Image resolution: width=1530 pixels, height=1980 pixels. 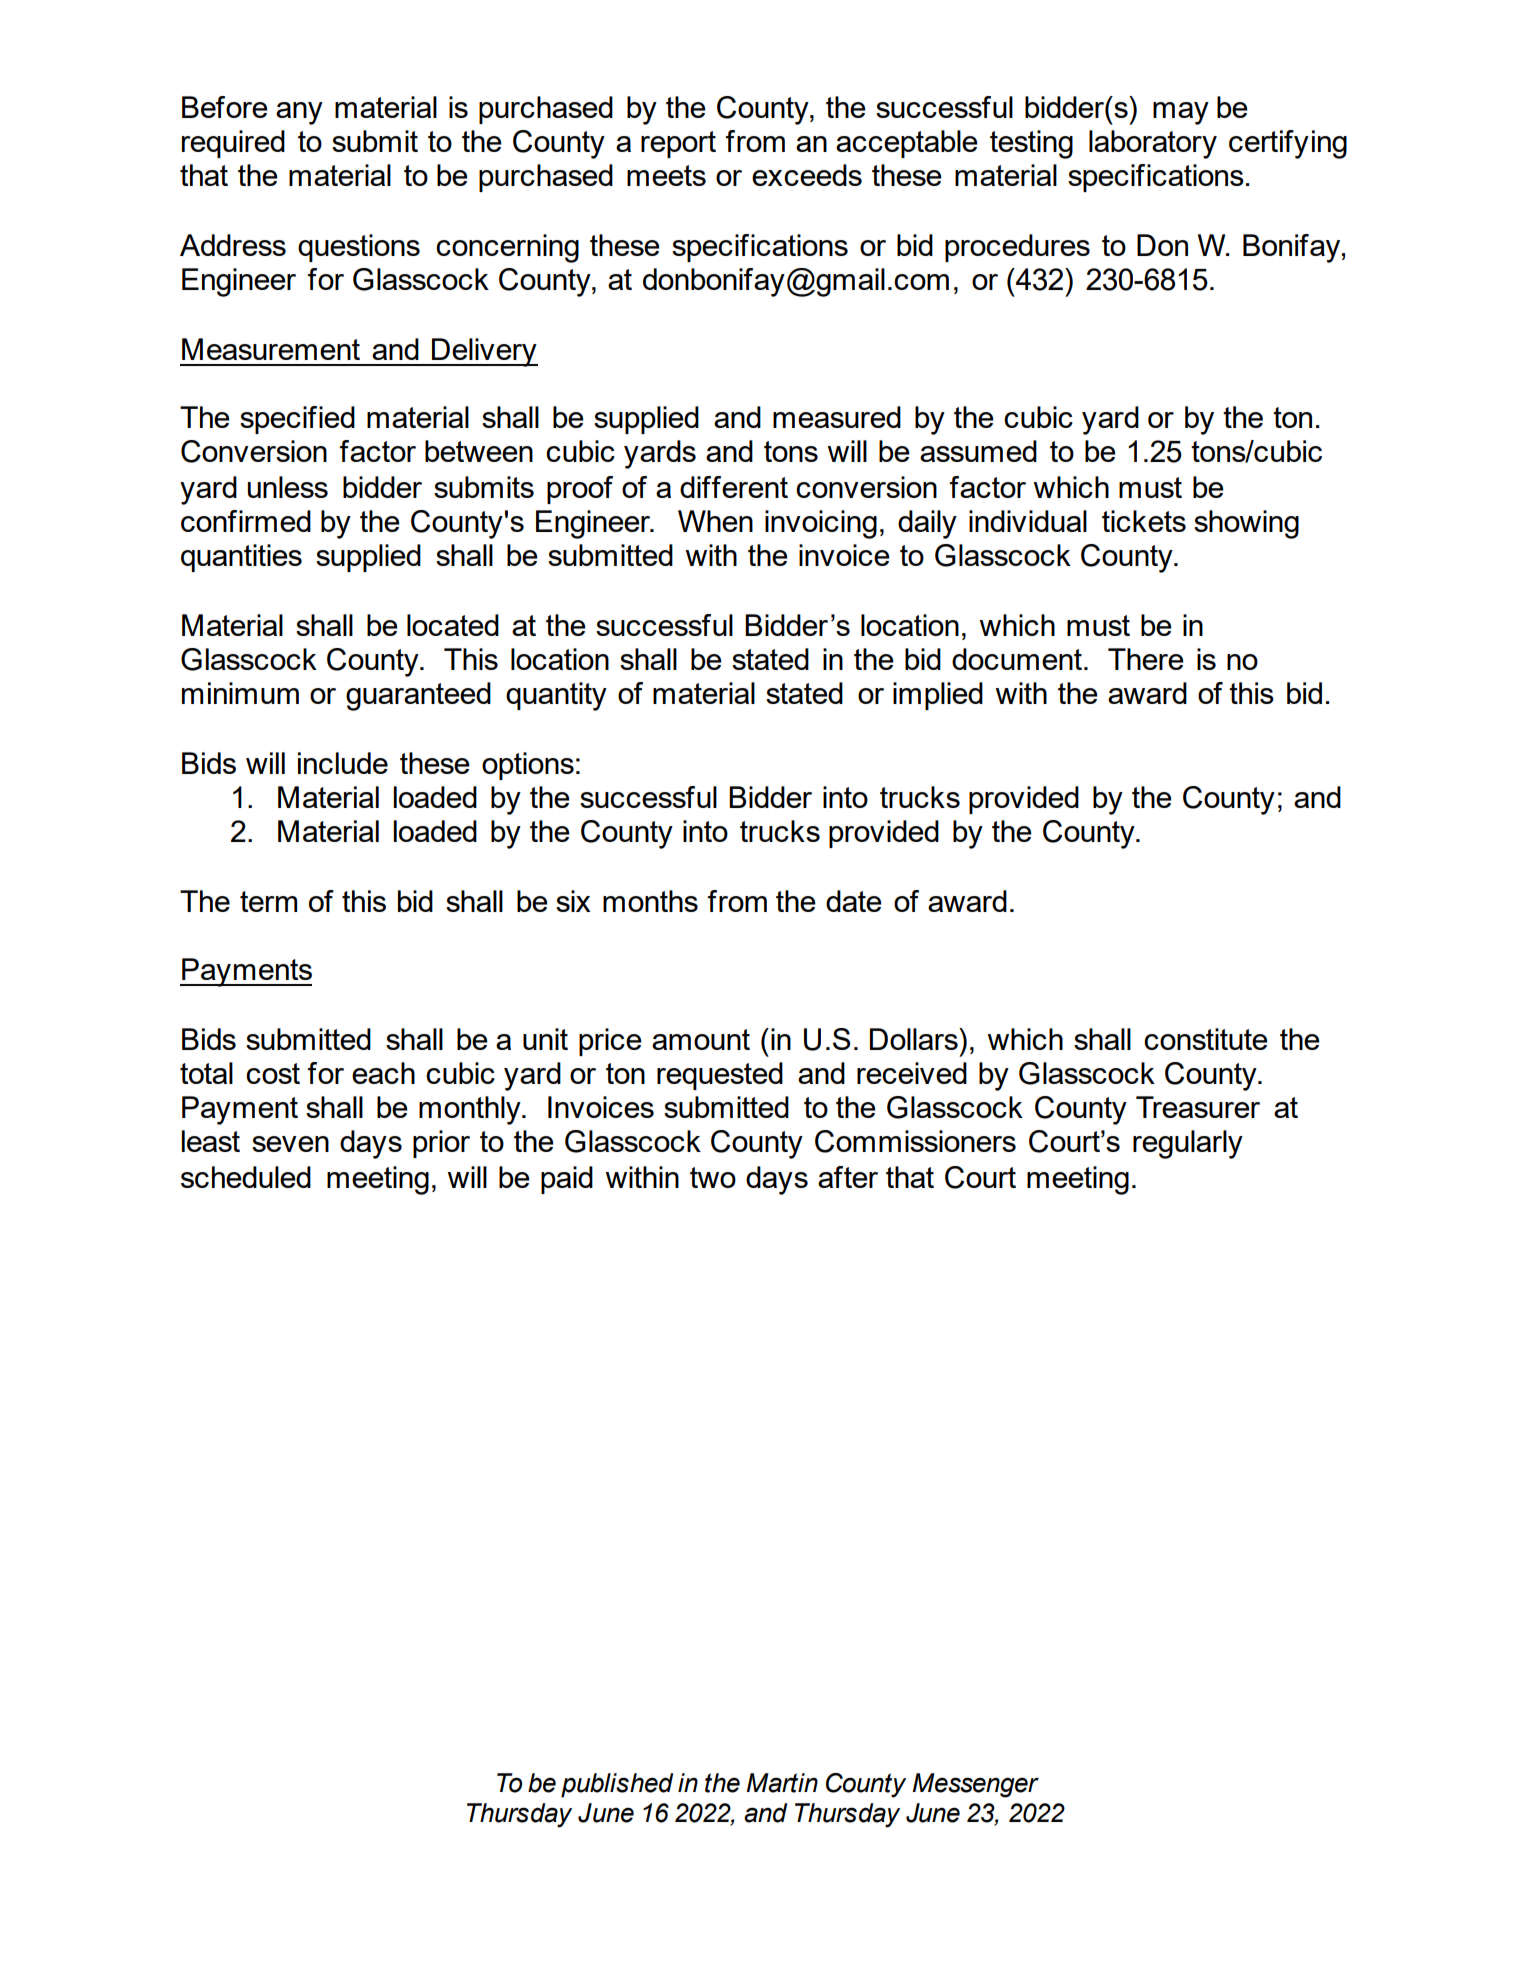 What do you see at coordinates (299, 113) in the document?
I see `any` at bounding box center [299, 113].
